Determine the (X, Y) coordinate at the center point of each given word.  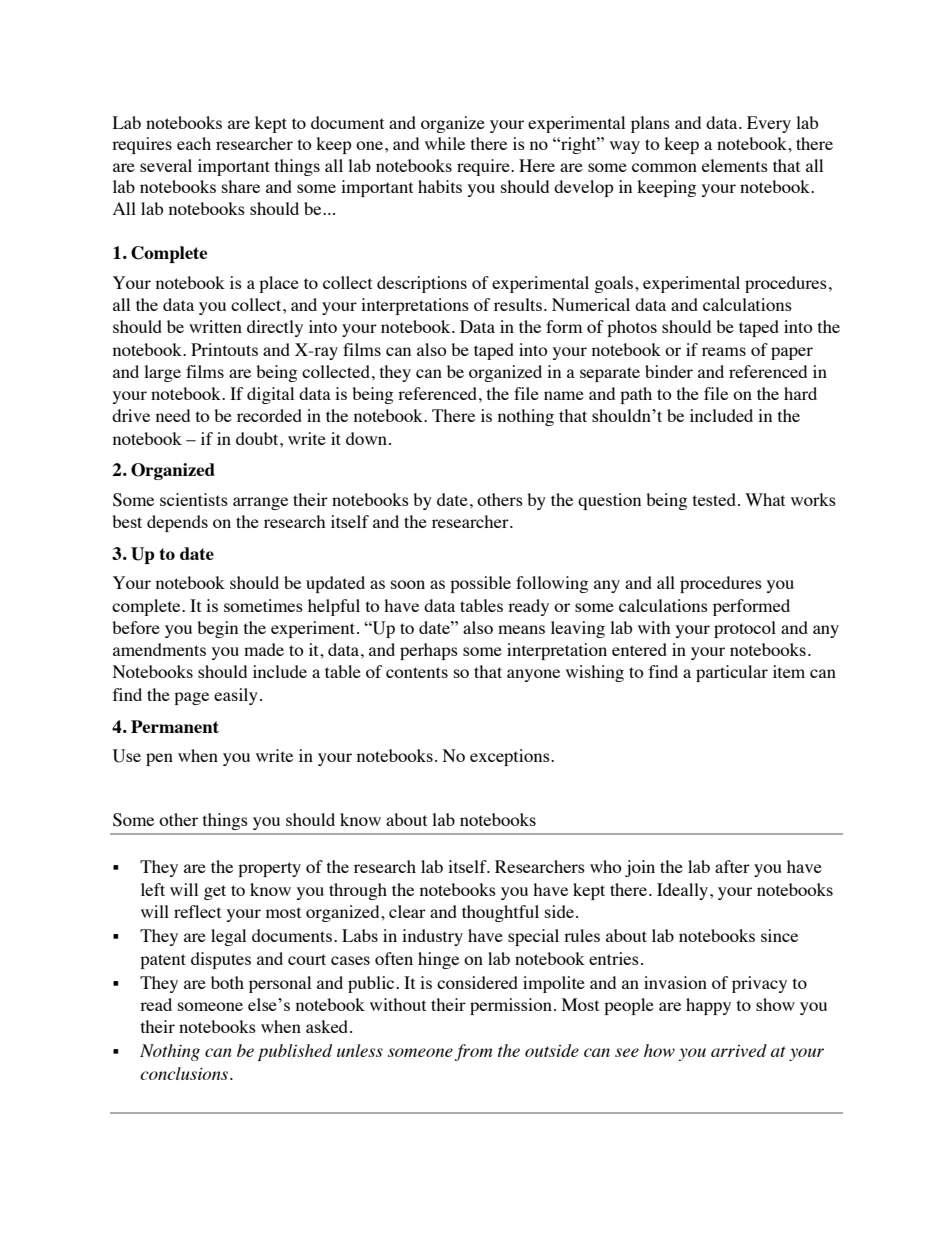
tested (714, 499)
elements (735, 165)
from (473, 1052)
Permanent (175, 726)
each (194, 143)
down (366, 438)
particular (732, 673)
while (445, 143)
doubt (258, 438)
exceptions (511, 757)
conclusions (185, 1073)
